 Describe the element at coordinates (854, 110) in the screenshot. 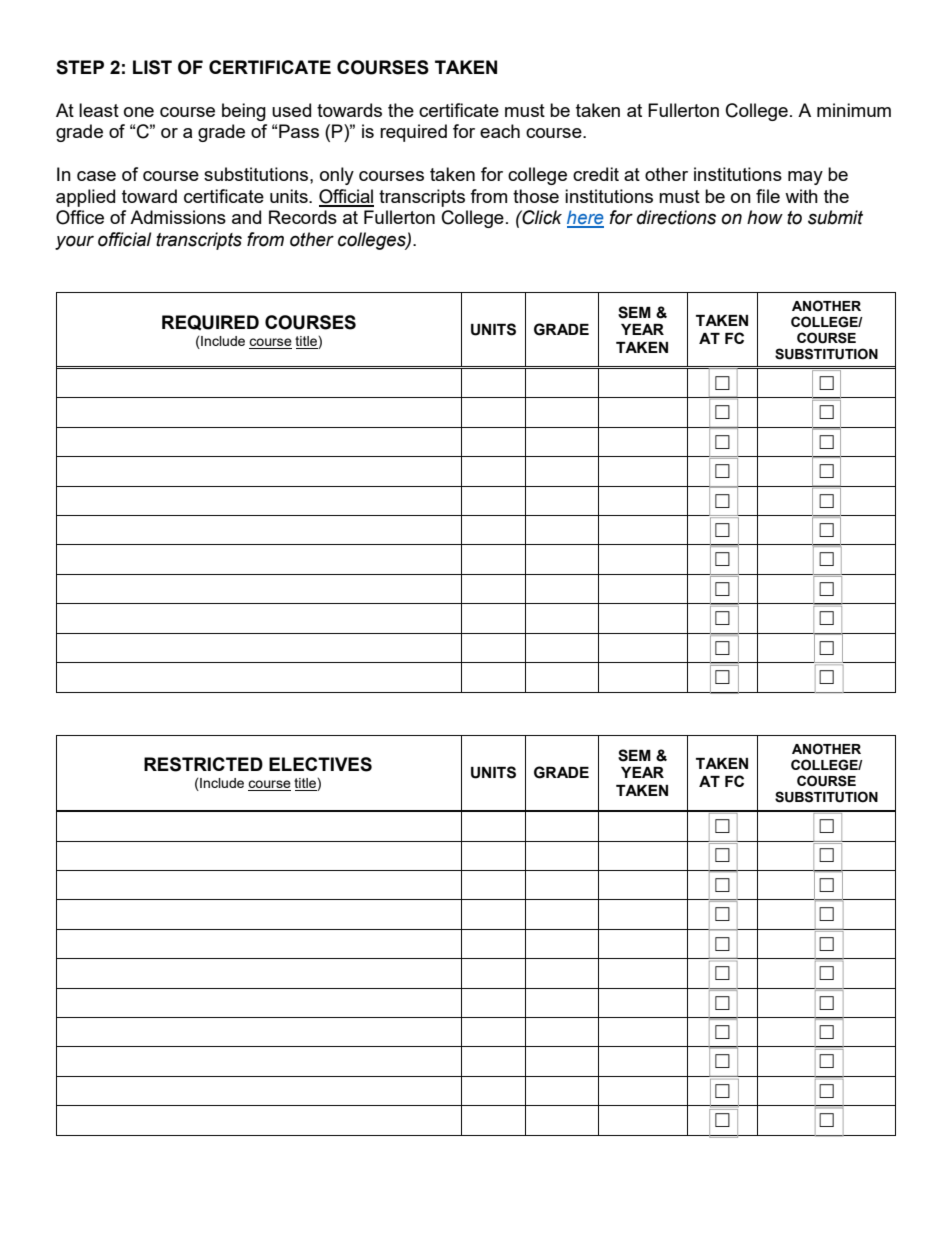

I see `minimum` at that location.
